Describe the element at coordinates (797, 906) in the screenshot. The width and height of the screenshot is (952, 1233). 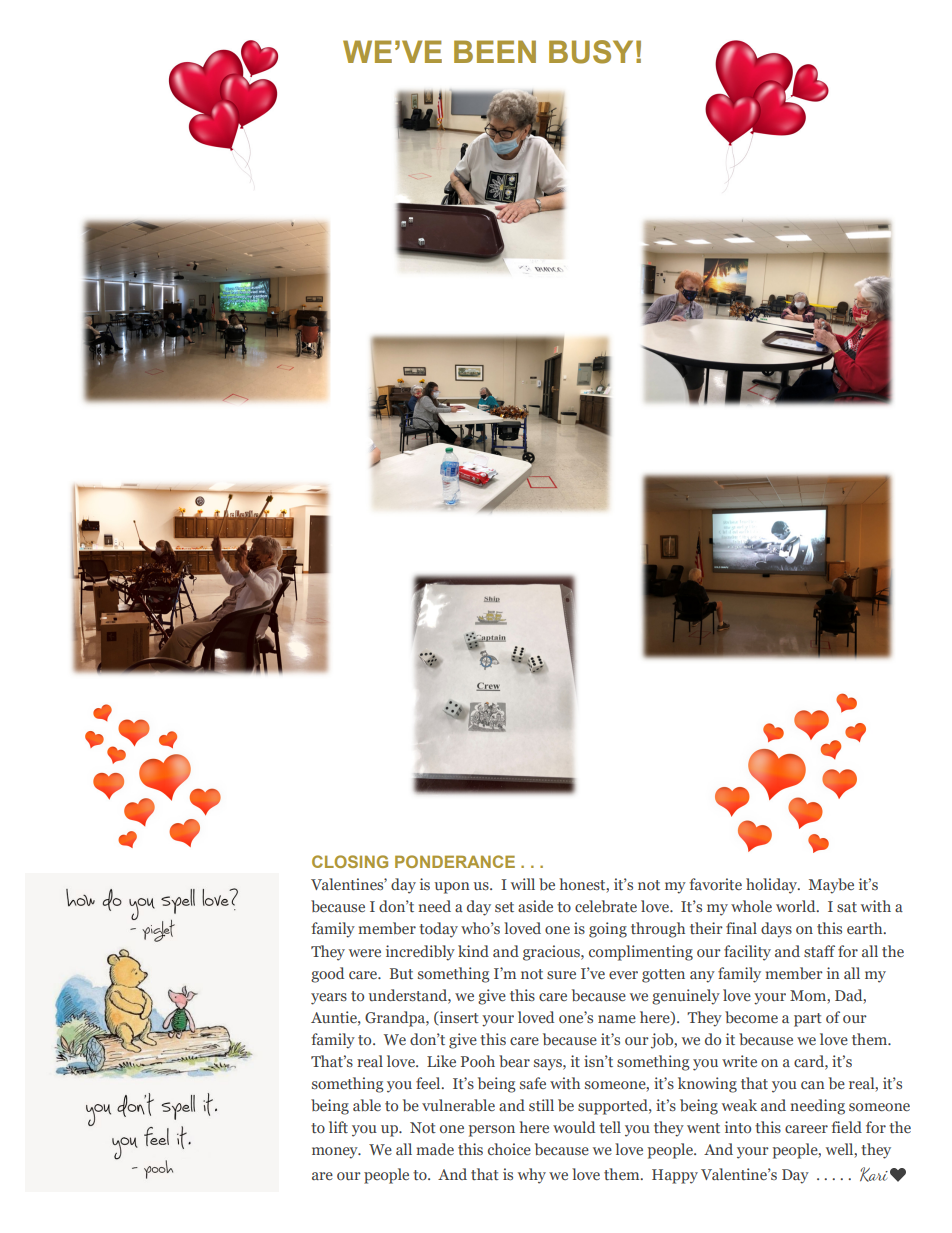
I see `world` at that location.
